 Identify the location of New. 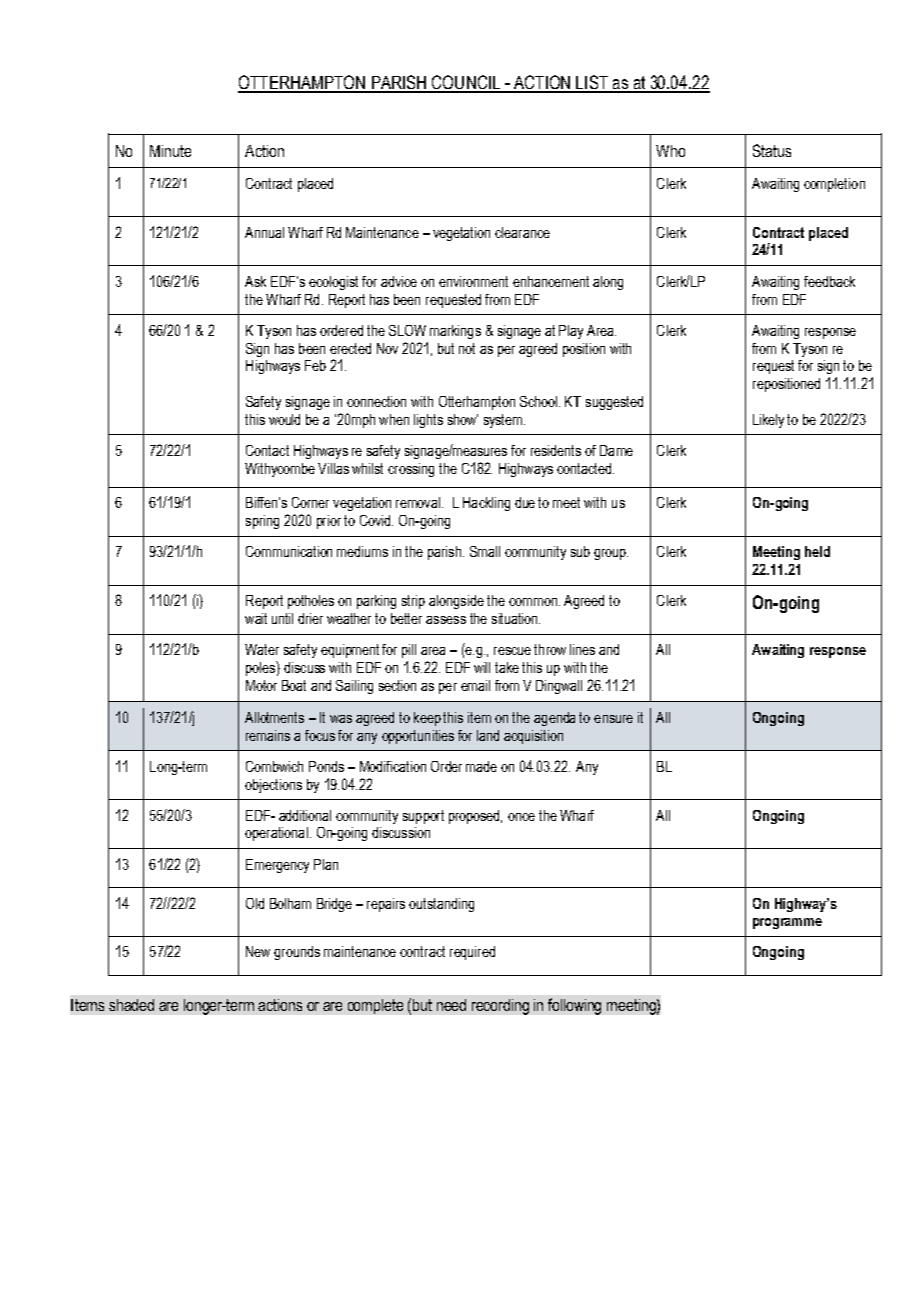
(258, 951).
